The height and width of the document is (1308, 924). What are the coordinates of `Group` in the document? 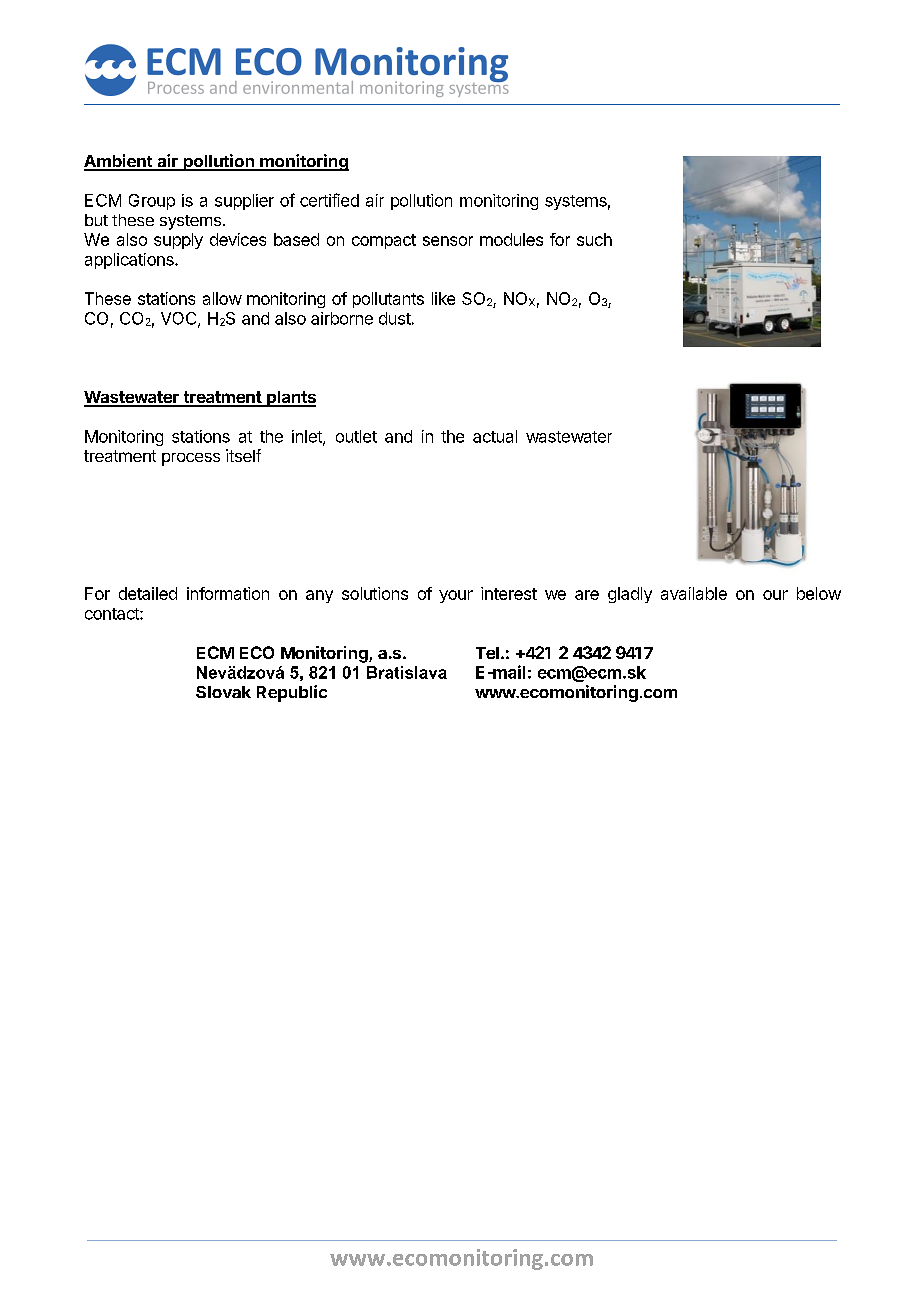 It's located at (152, 202).
